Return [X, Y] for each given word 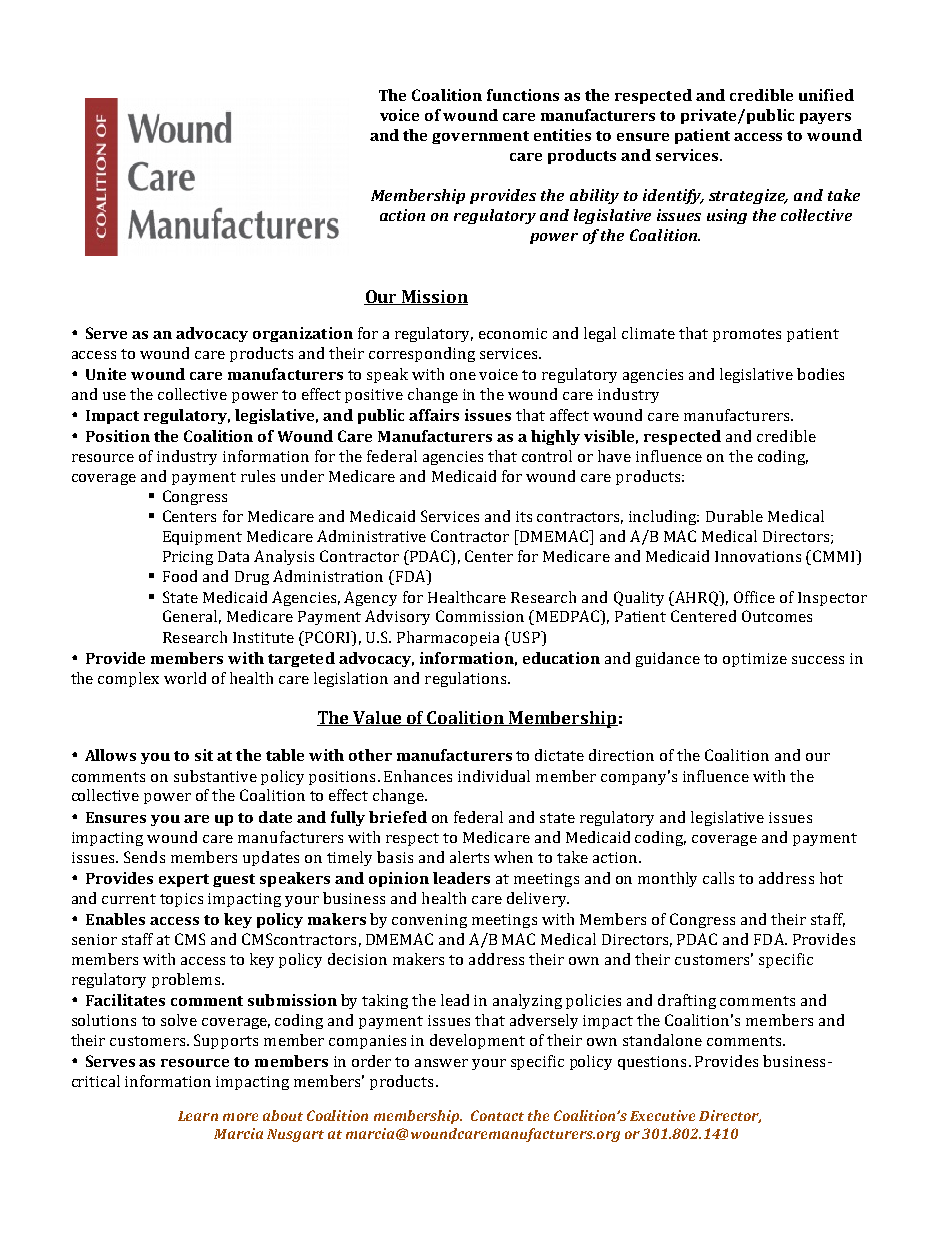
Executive [662, 1115]
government [480, 137]
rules [258, 476]
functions [523, 95]
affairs [434, 415]
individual [494, 776]
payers [825, 118]
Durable [734, 516]
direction [621, 755]
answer [441, 1063]
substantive [215, 776]
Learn [198, 1116]
